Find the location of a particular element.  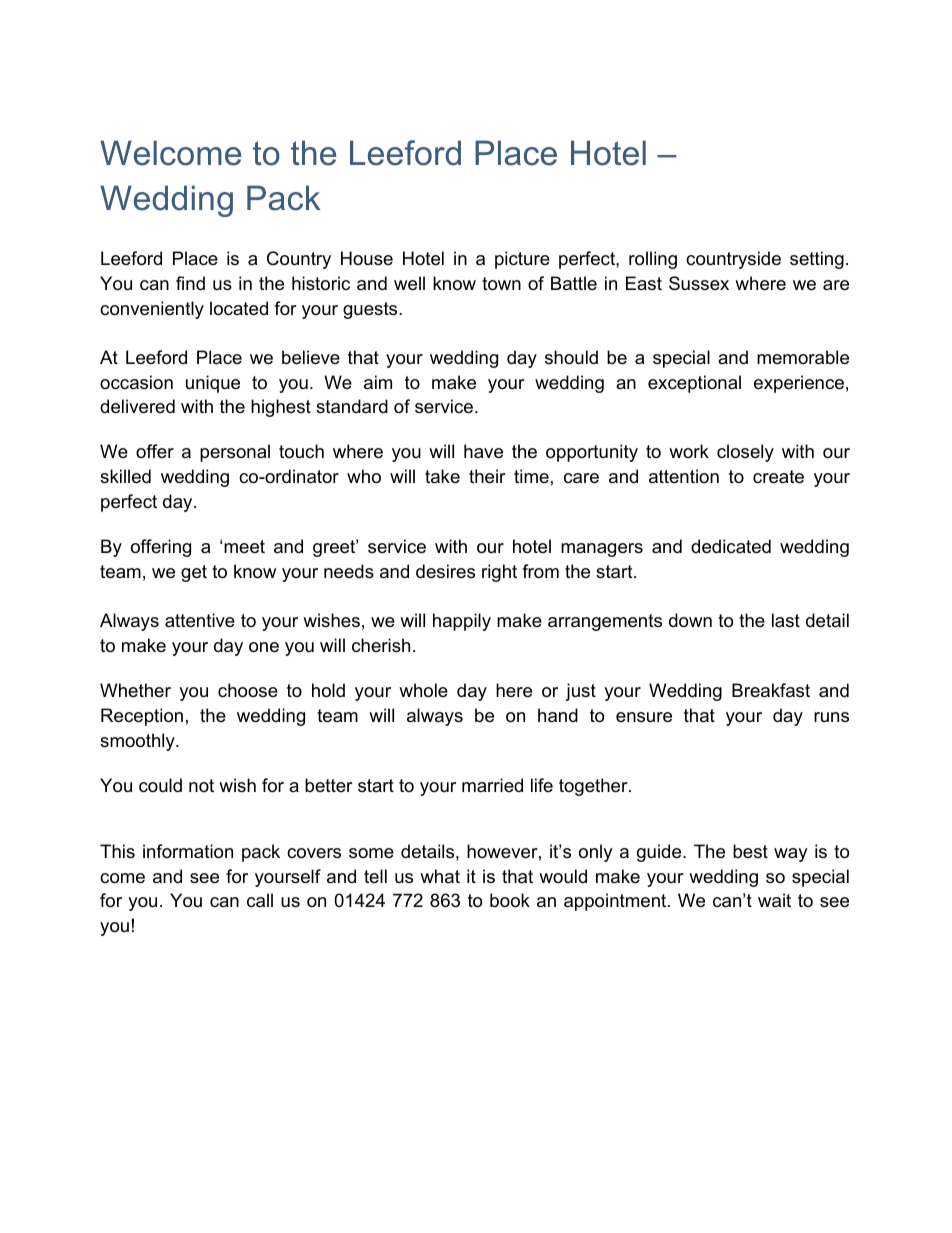

create is located at coordinates (778, 477).
